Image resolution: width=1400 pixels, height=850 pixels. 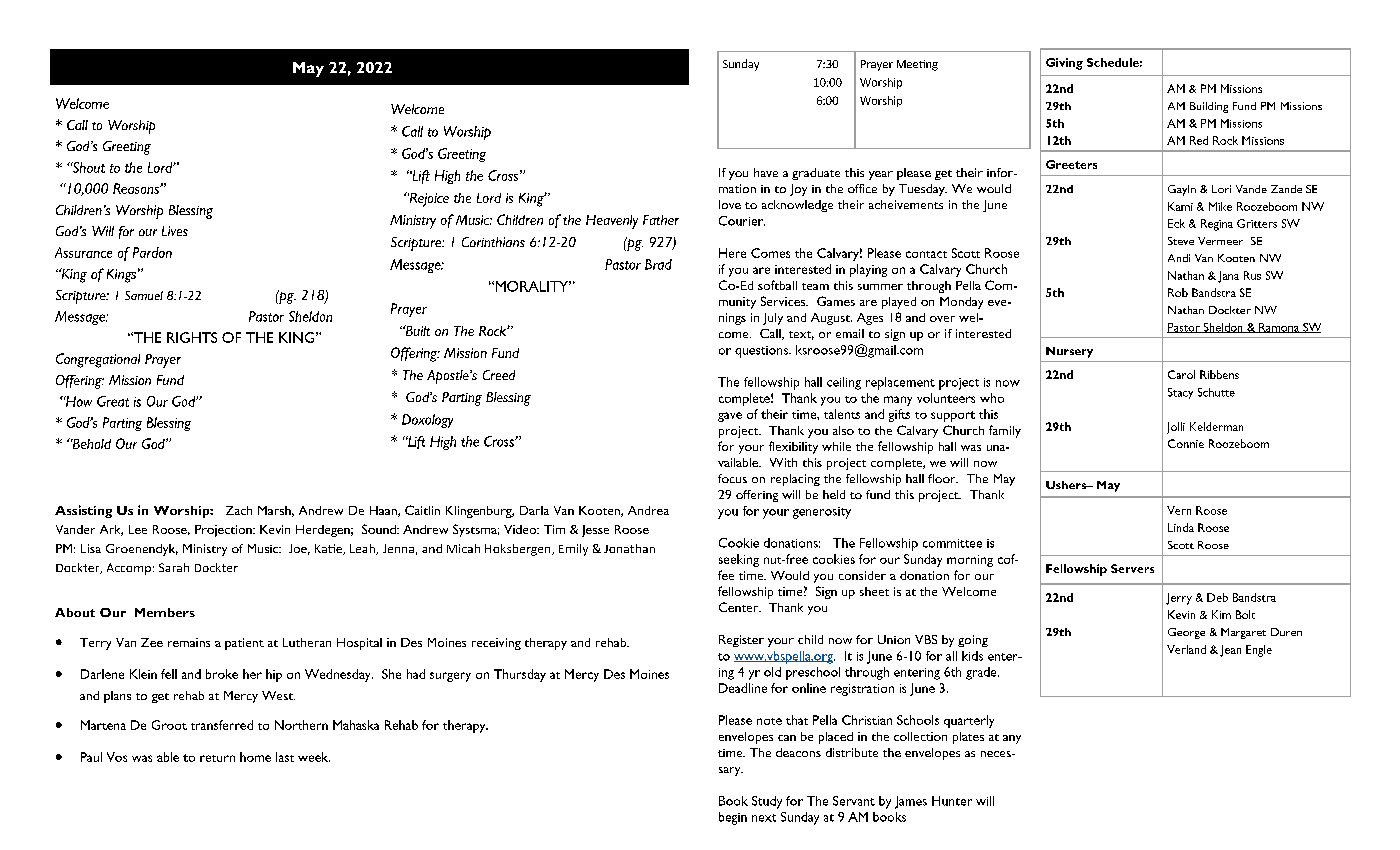 I want to click on Building, so click(x=1209, y=107).
